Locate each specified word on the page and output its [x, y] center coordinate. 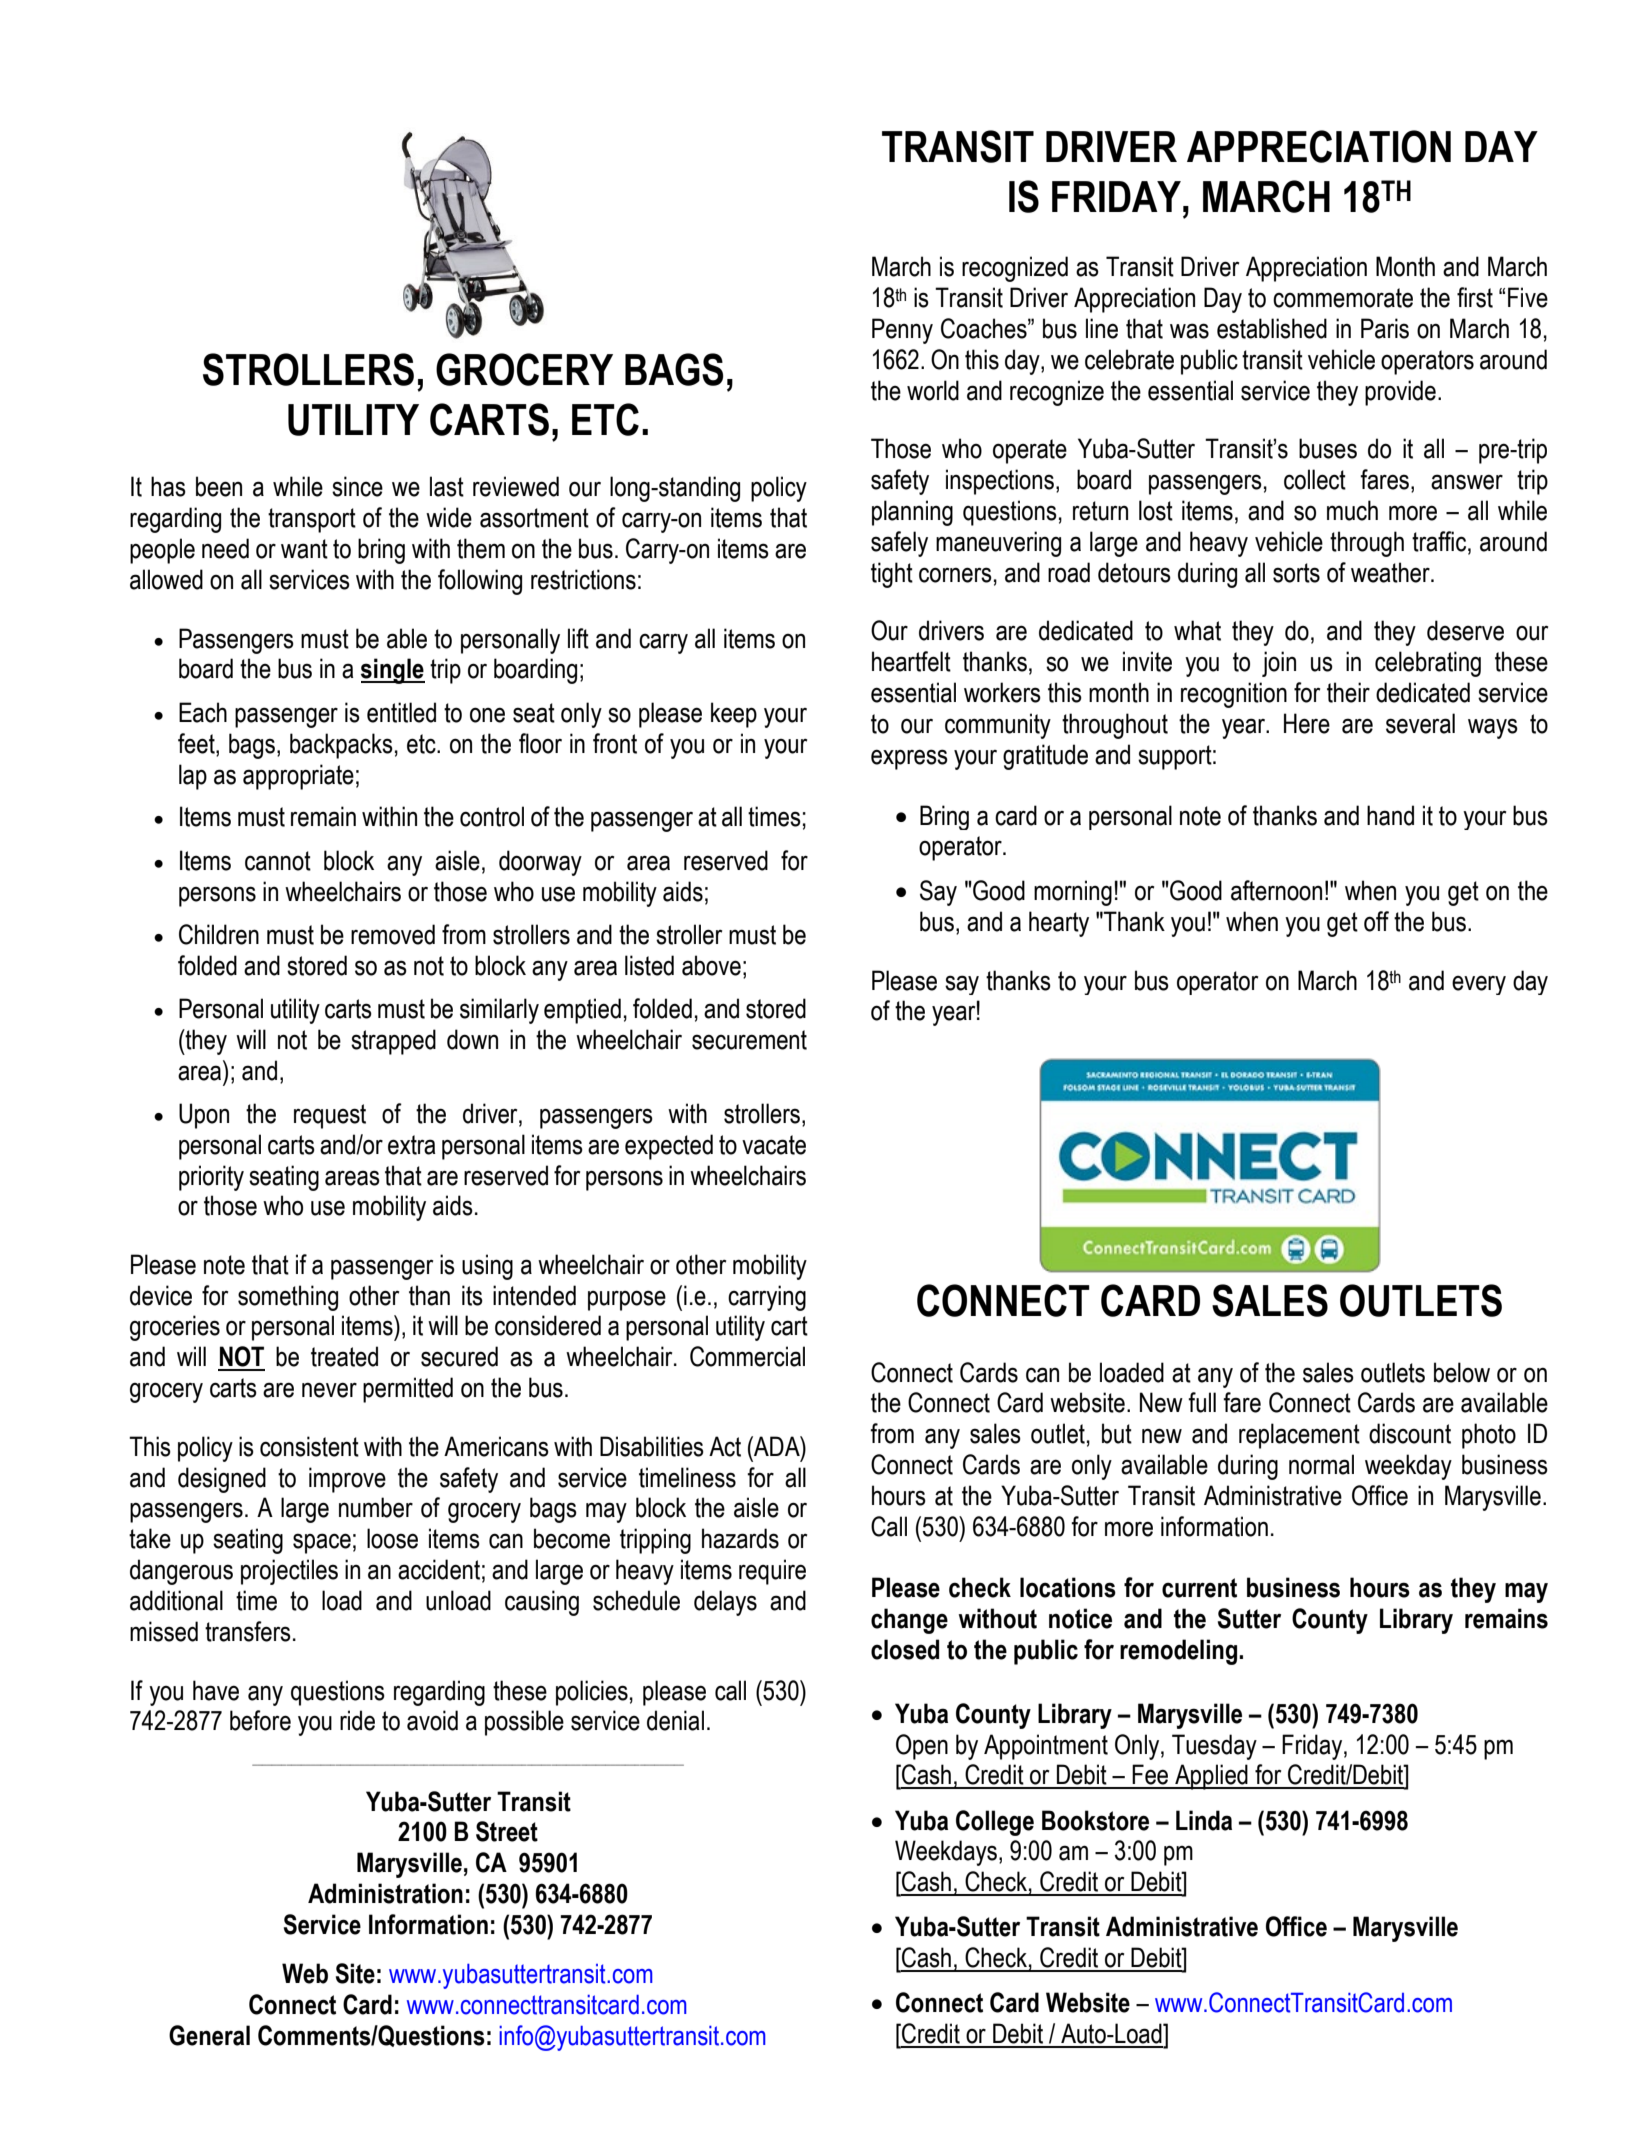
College [995, 1823]
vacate [774, 1145]
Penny [902, 331]
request [330, 1116]
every [1479, 985]
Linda [1204, 1820]
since [357, 486]
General [209, 2035]
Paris [1385, 328]
